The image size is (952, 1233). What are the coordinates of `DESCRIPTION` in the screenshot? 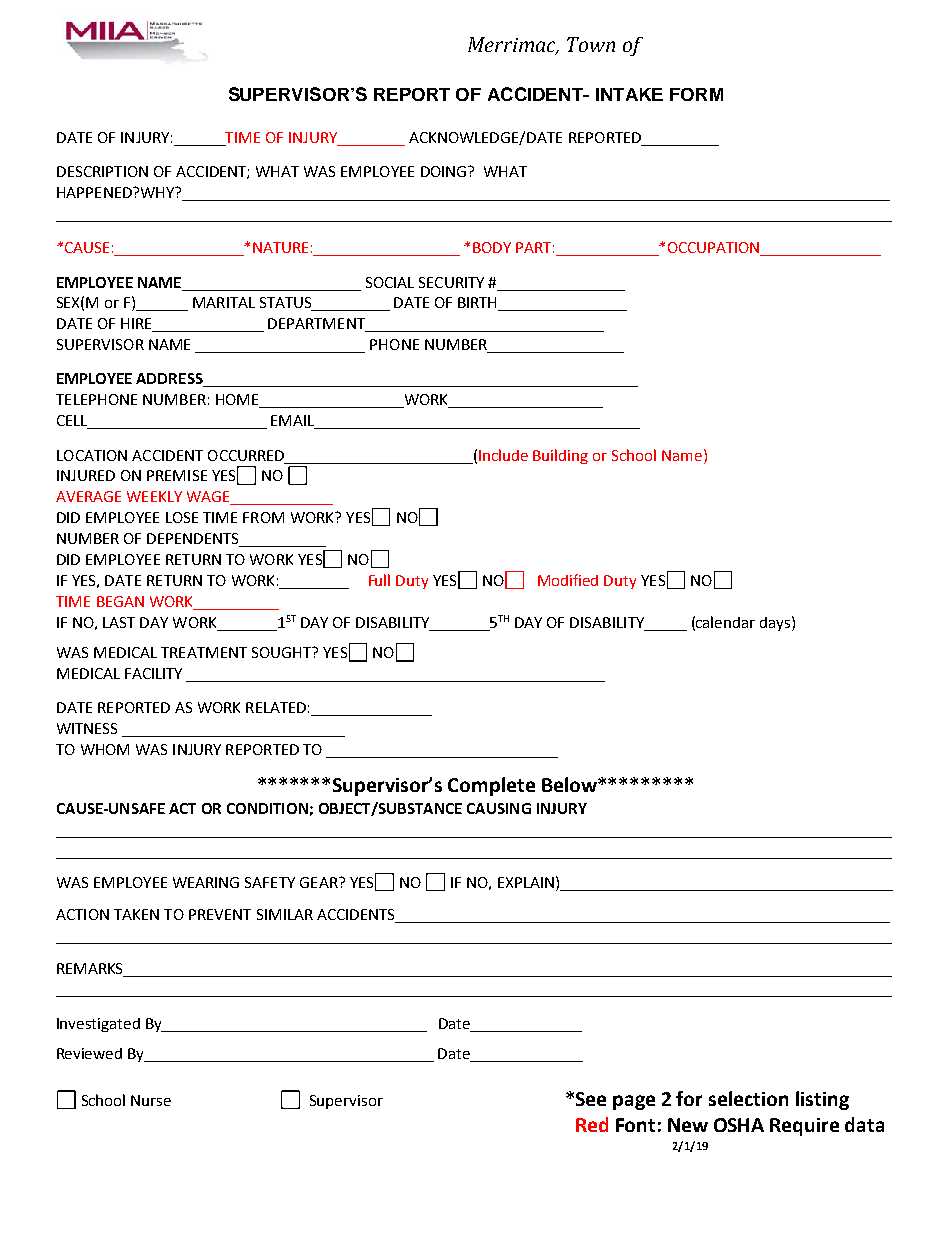 It's located at (102, 171).
